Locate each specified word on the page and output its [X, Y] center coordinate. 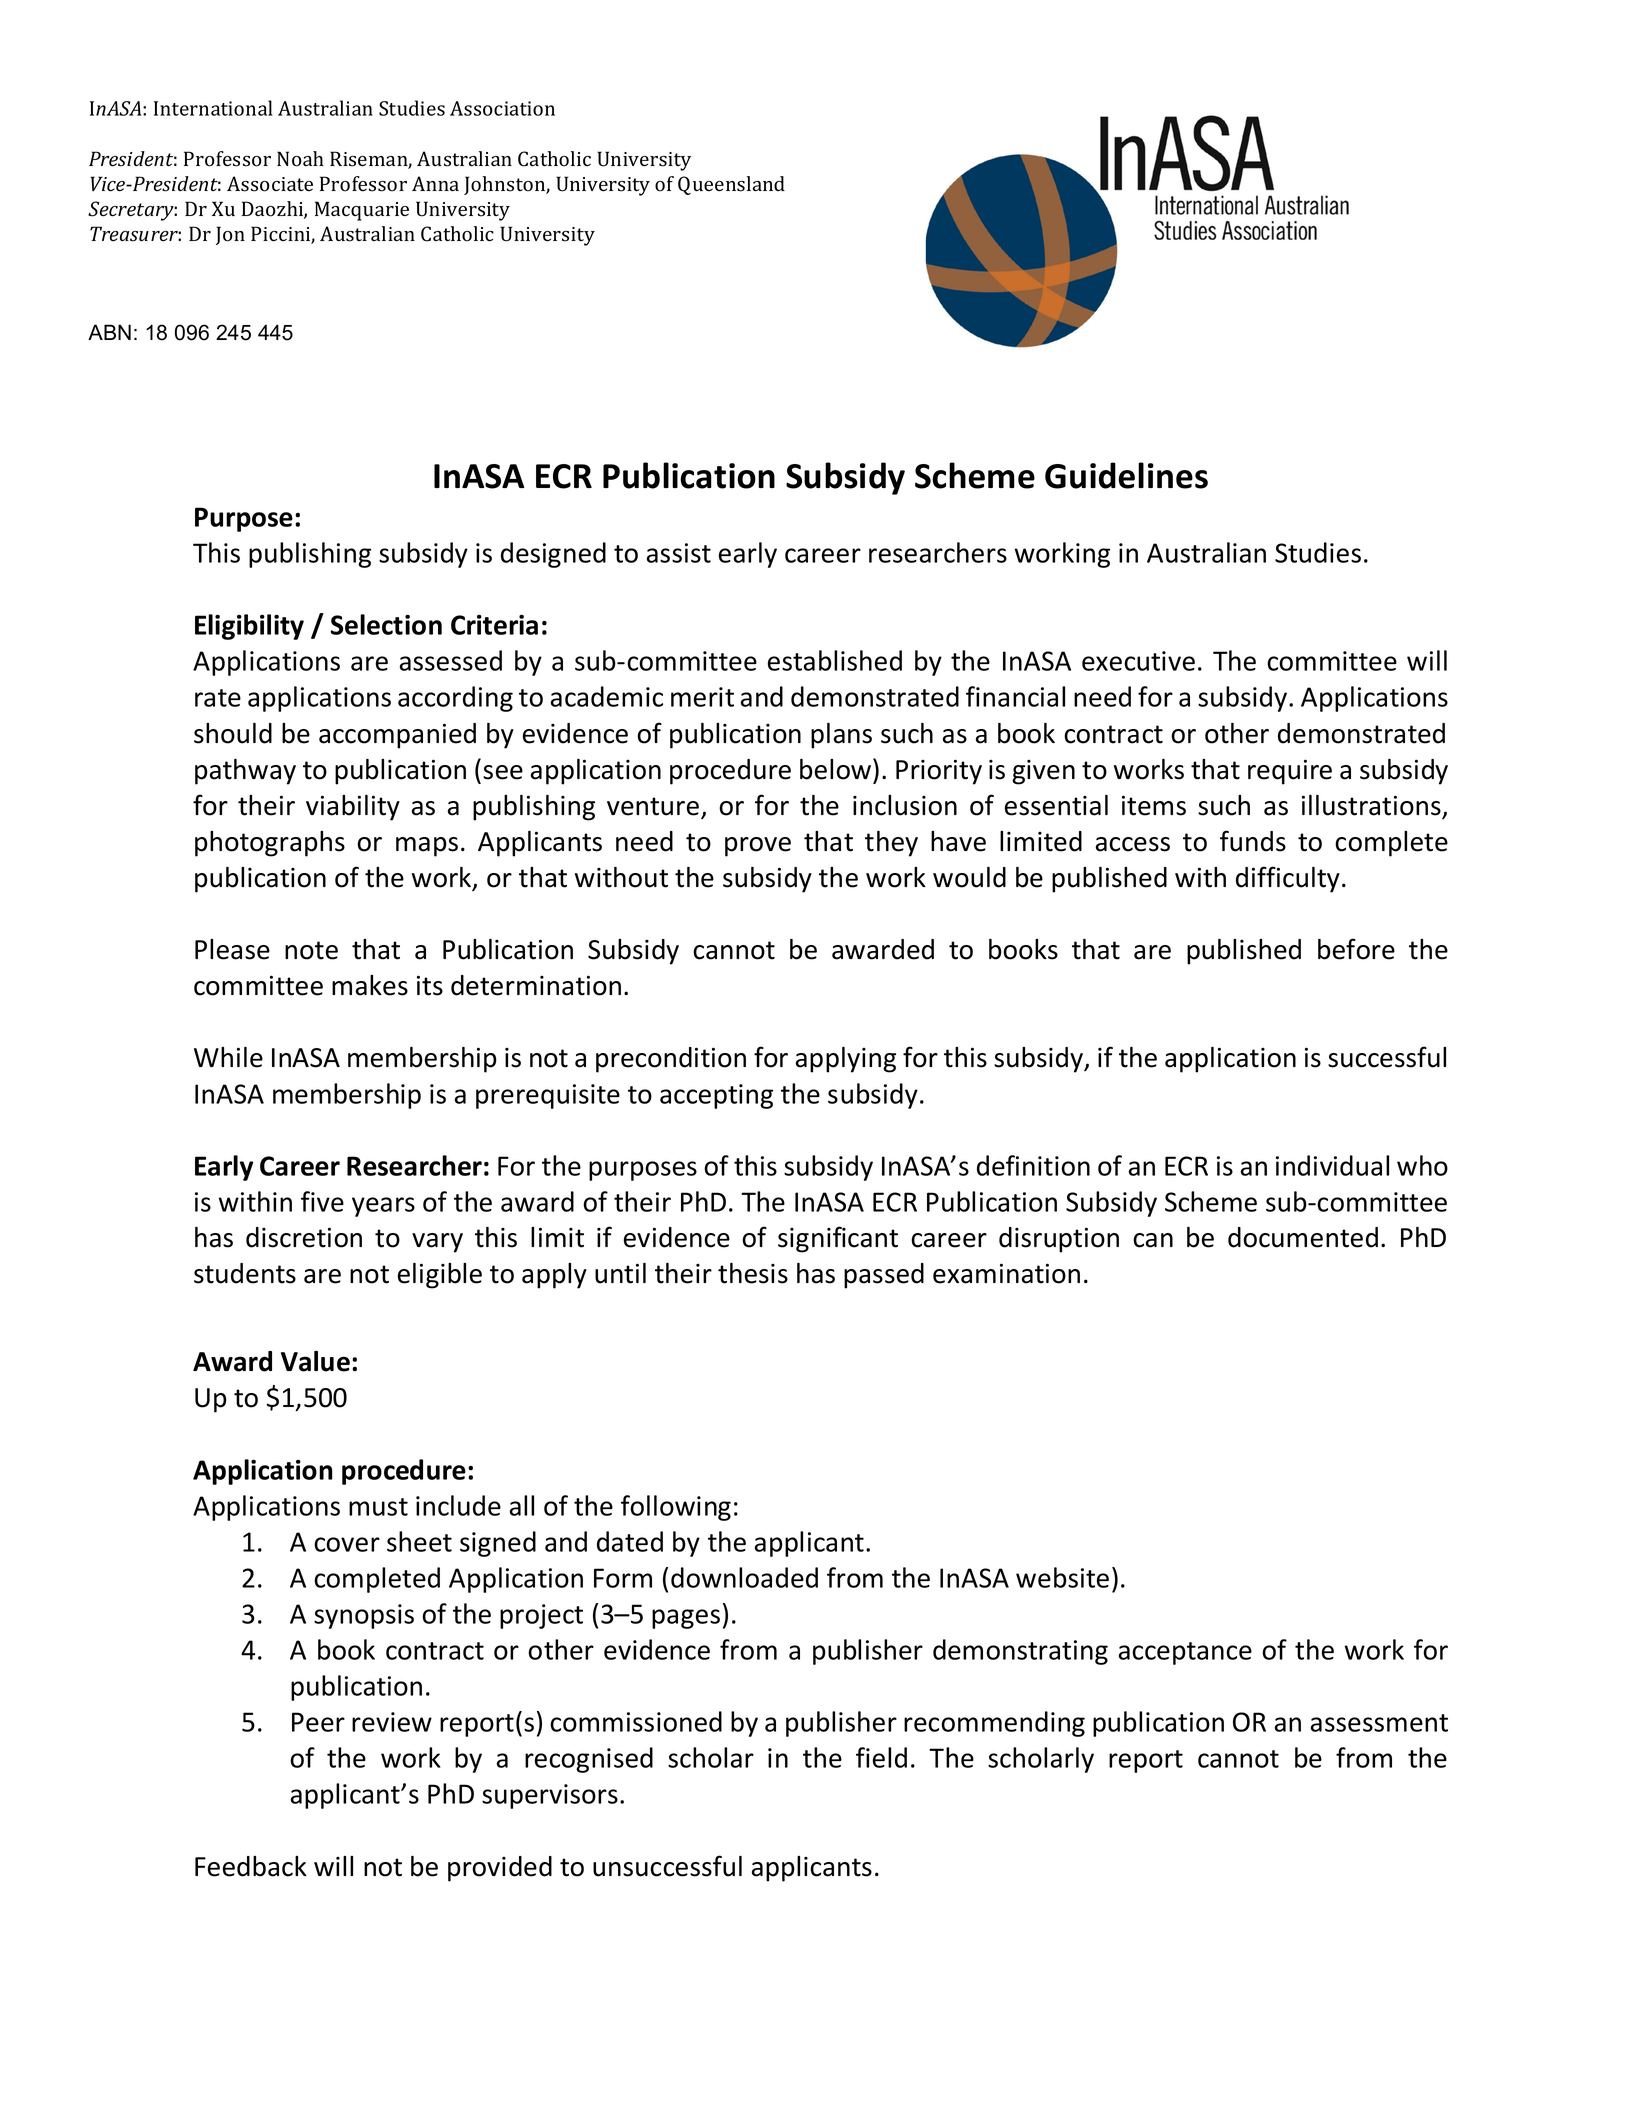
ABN [109, 332]
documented [1303, 1237]
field [881, 1757]
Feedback [251, 1866]
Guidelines [1126, 475]
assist [679, 553]
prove [758, 847]
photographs [270, 844]
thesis [753, 1273]
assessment [1379, 1723]
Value [315, 1361]
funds [1253, 841]
